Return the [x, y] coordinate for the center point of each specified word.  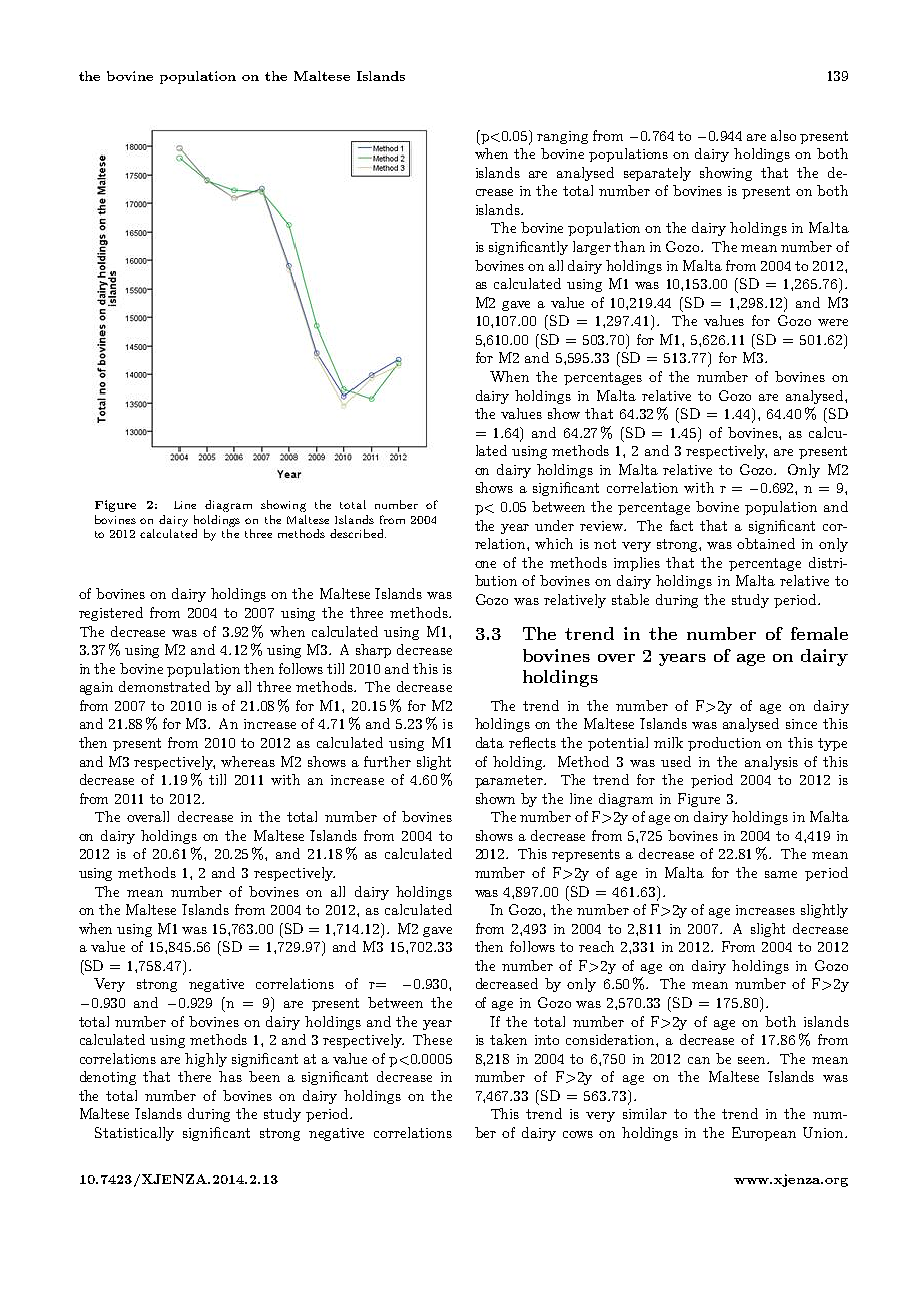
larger [592, 248]
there [194, 1076]
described [358, 533]
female [819, 633]
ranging [562, 137]
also [783, 135]
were [833, 322]
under [554, 525]
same [781, 874]
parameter [510, 781]
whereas [248, 761]
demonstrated [164, 686]
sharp [373, 651]
